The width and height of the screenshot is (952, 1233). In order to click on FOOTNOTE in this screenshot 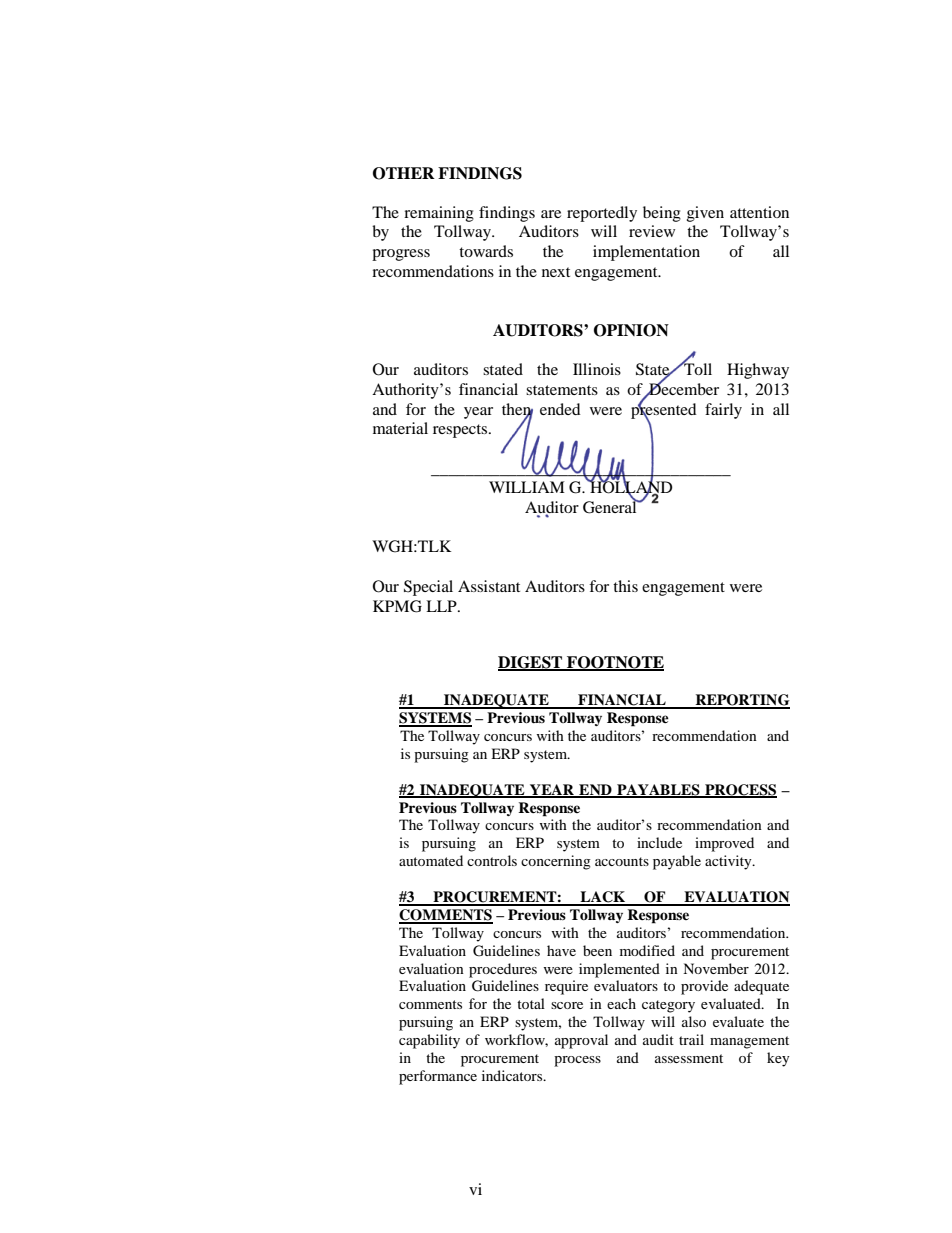, I will do `click(614, 663)`.
